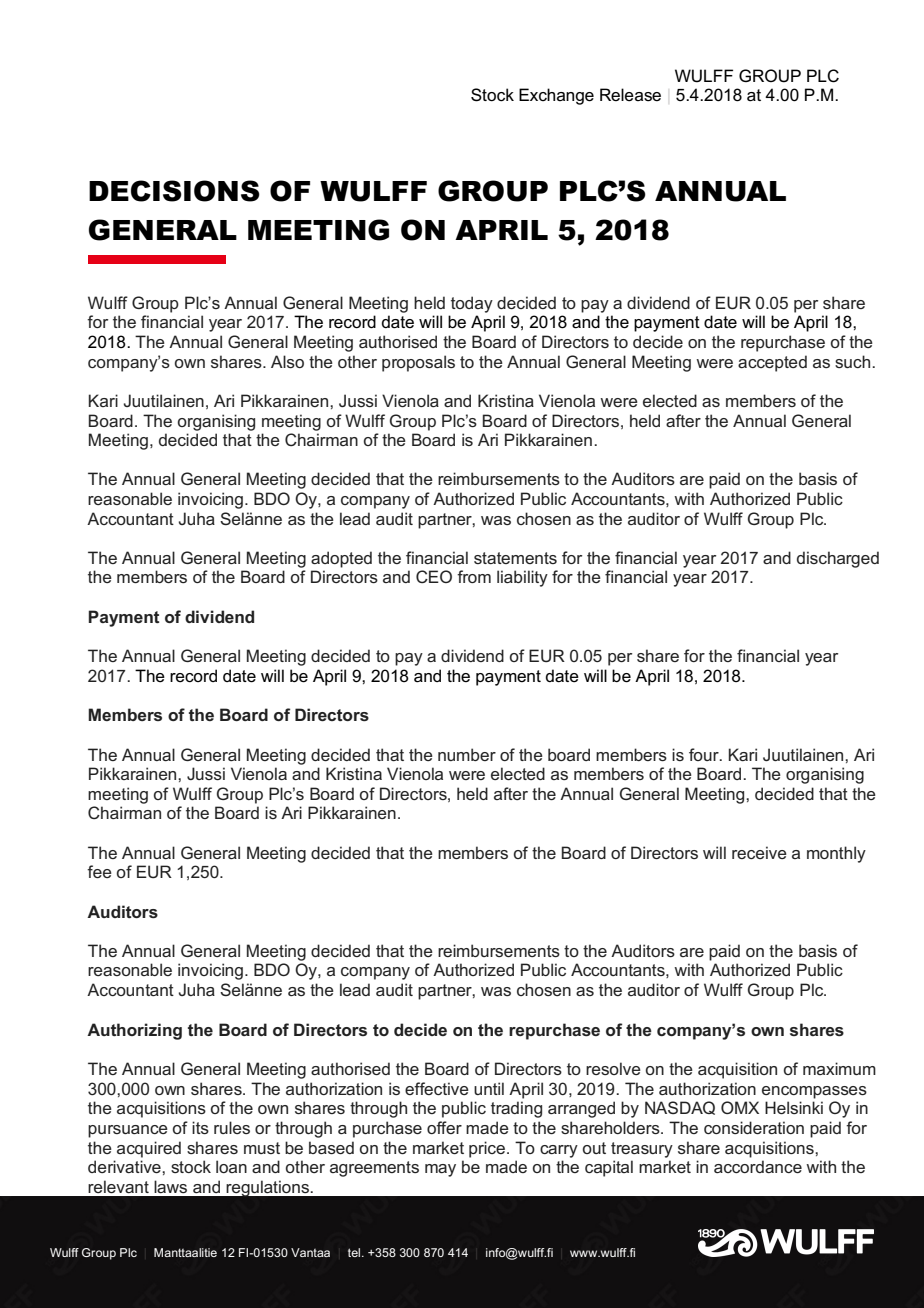 This screenshot has width=924, height=1308. Describe the element at coordinates (174, 191) in the screenshot. I see `DECISIONS` at that location.
